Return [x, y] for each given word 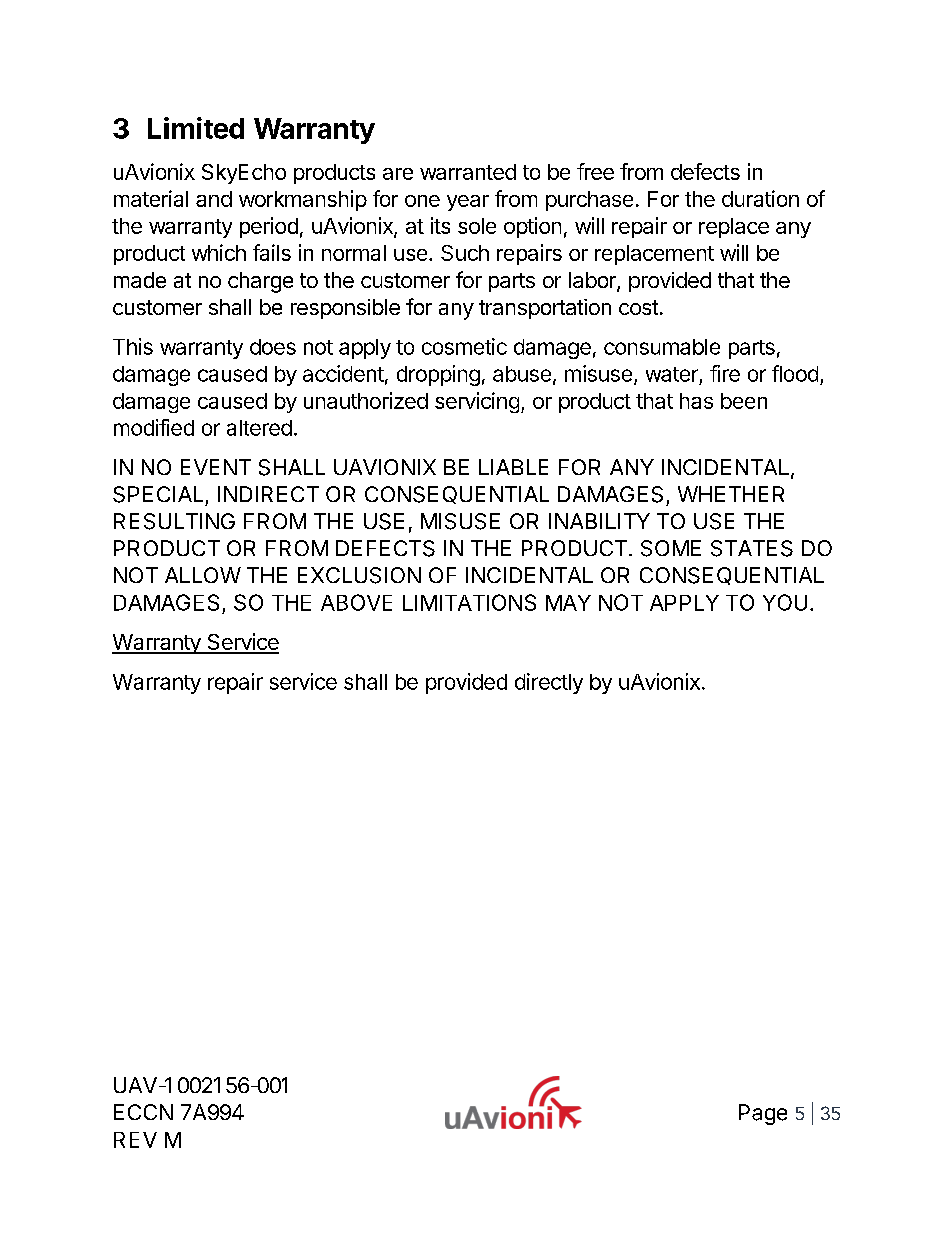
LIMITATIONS [469, 602]
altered [259, 428]
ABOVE [356, 602]
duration [760, 198]
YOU [785, 602]
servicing [477, 402]
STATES [752, 548]
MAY [568, 603]
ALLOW [203, 575]
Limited [196, 128]
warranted [468, 172]
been [744, 401]
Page [763, 1114]
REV [135, 1140]
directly [549, 683]
